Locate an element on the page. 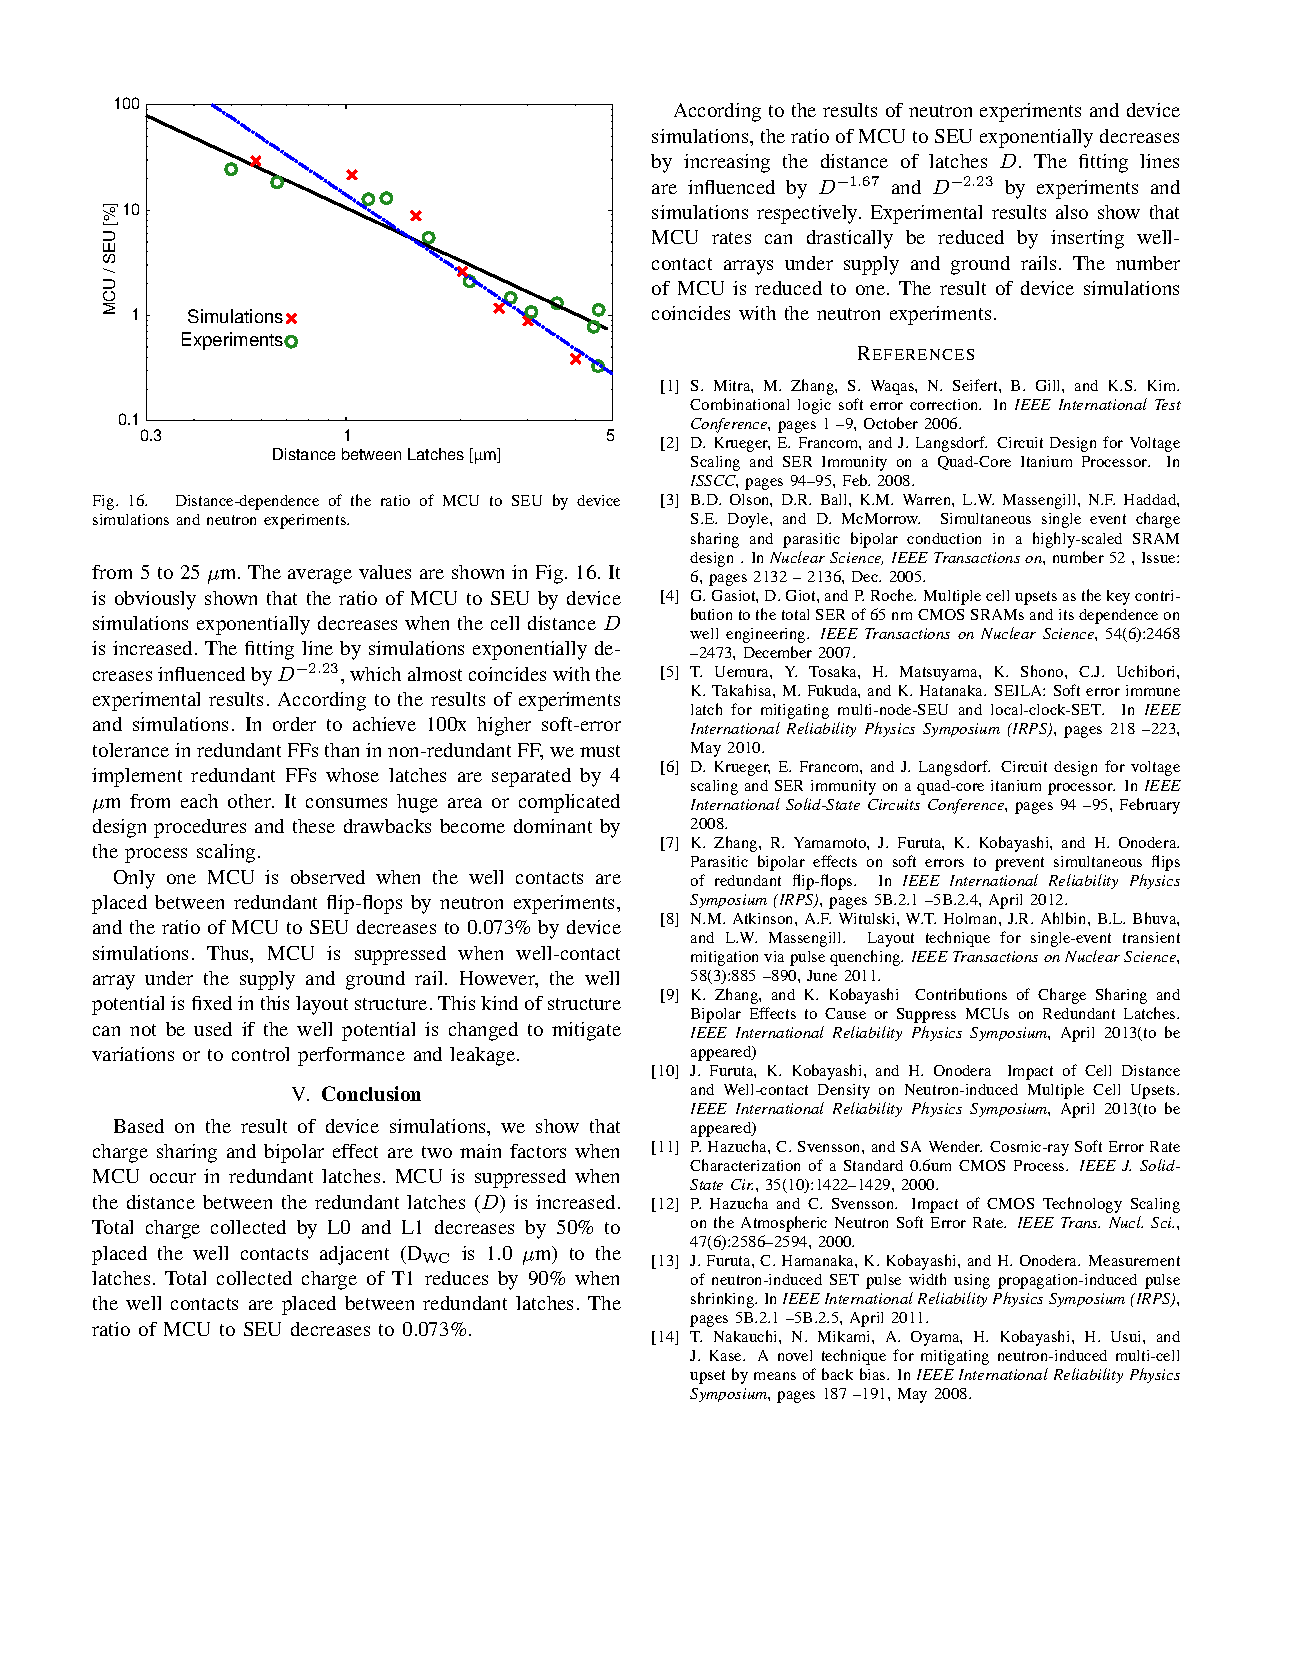 The width and height of the document is (1298, 1680). respectively is located at coordinates (809, 214).
